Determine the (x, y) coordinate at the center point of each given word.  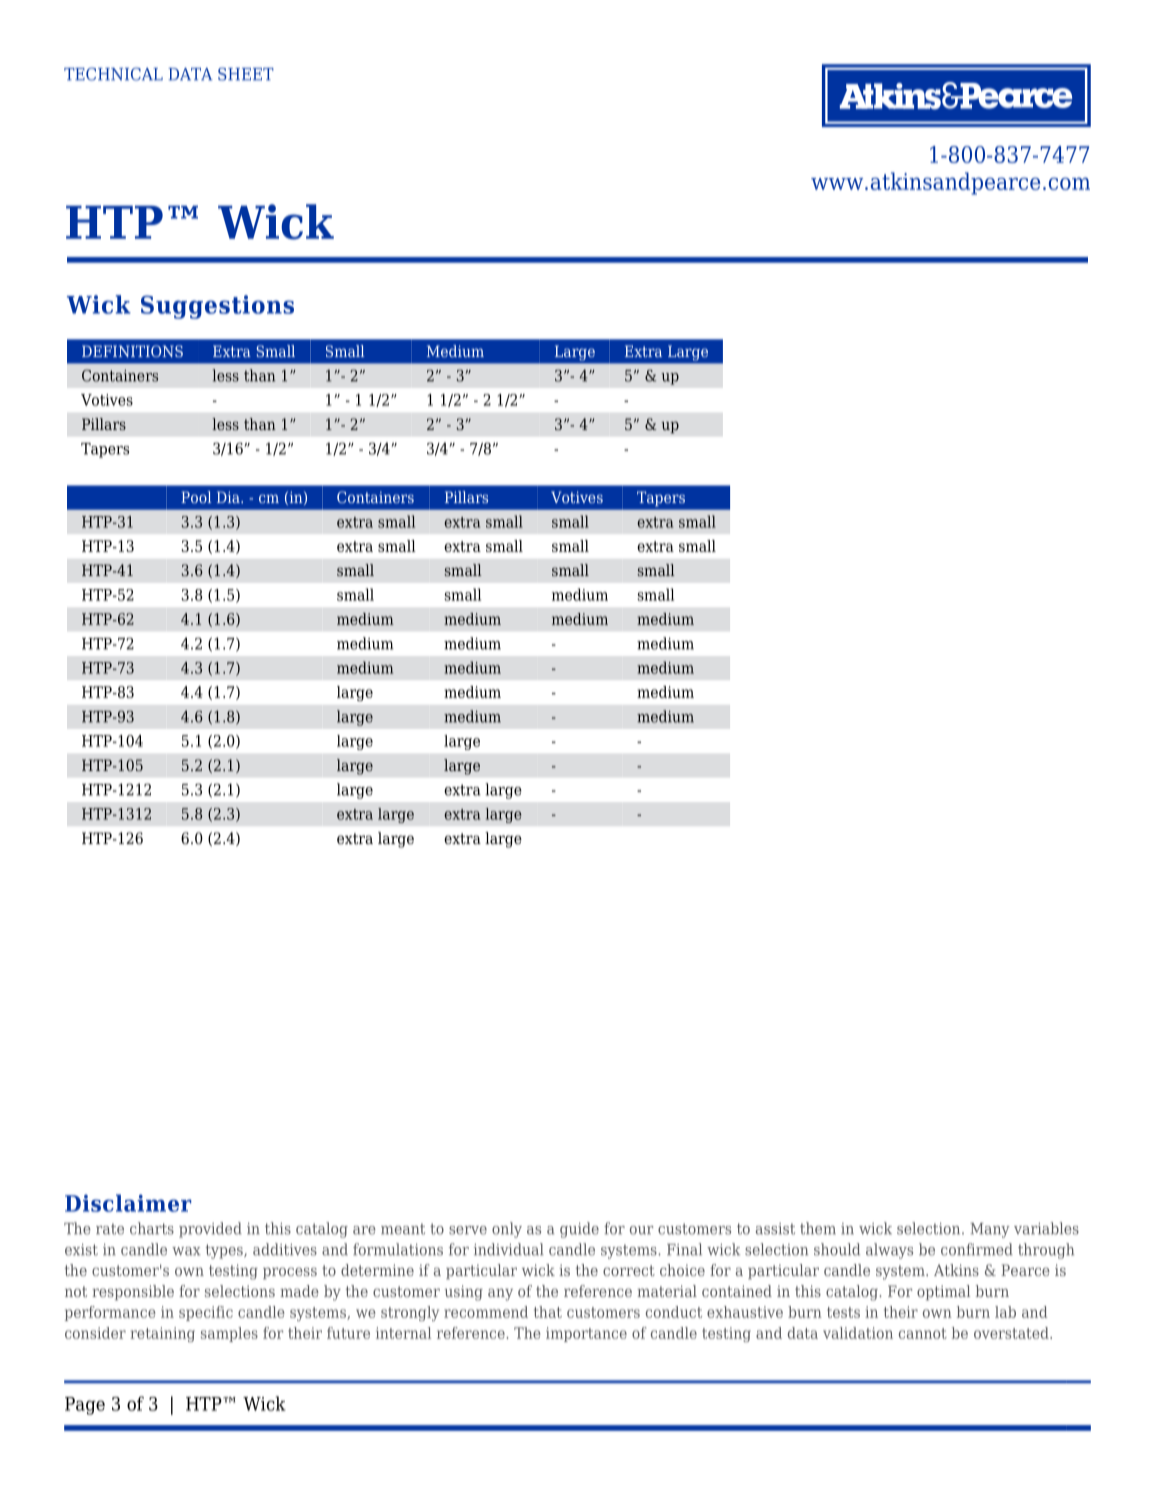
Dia (229, 497)
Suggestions (217, 307)
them (818, 1228)
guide (579, 1230)
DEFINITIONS (132, 351)
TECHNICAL (113, 74)
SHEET (246, 74)
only (507, 1230)
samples (229, 1334)
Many (990, 1230)
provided (210, 1230)
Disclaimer (128, 1203)
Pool (196, 497)
